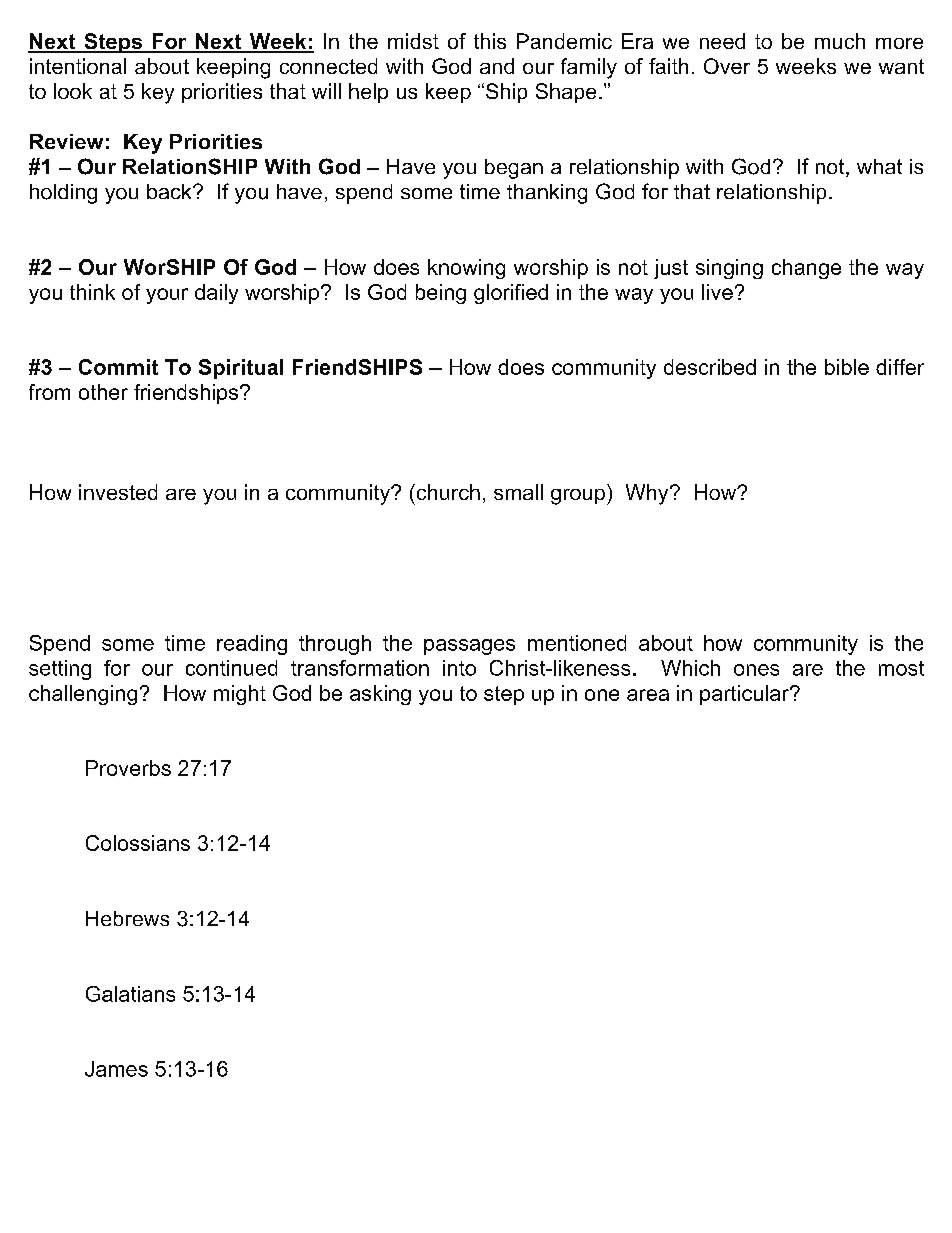 This screenshot has width=952, height=1233. I want to click on intentional, so click(78, 66).
